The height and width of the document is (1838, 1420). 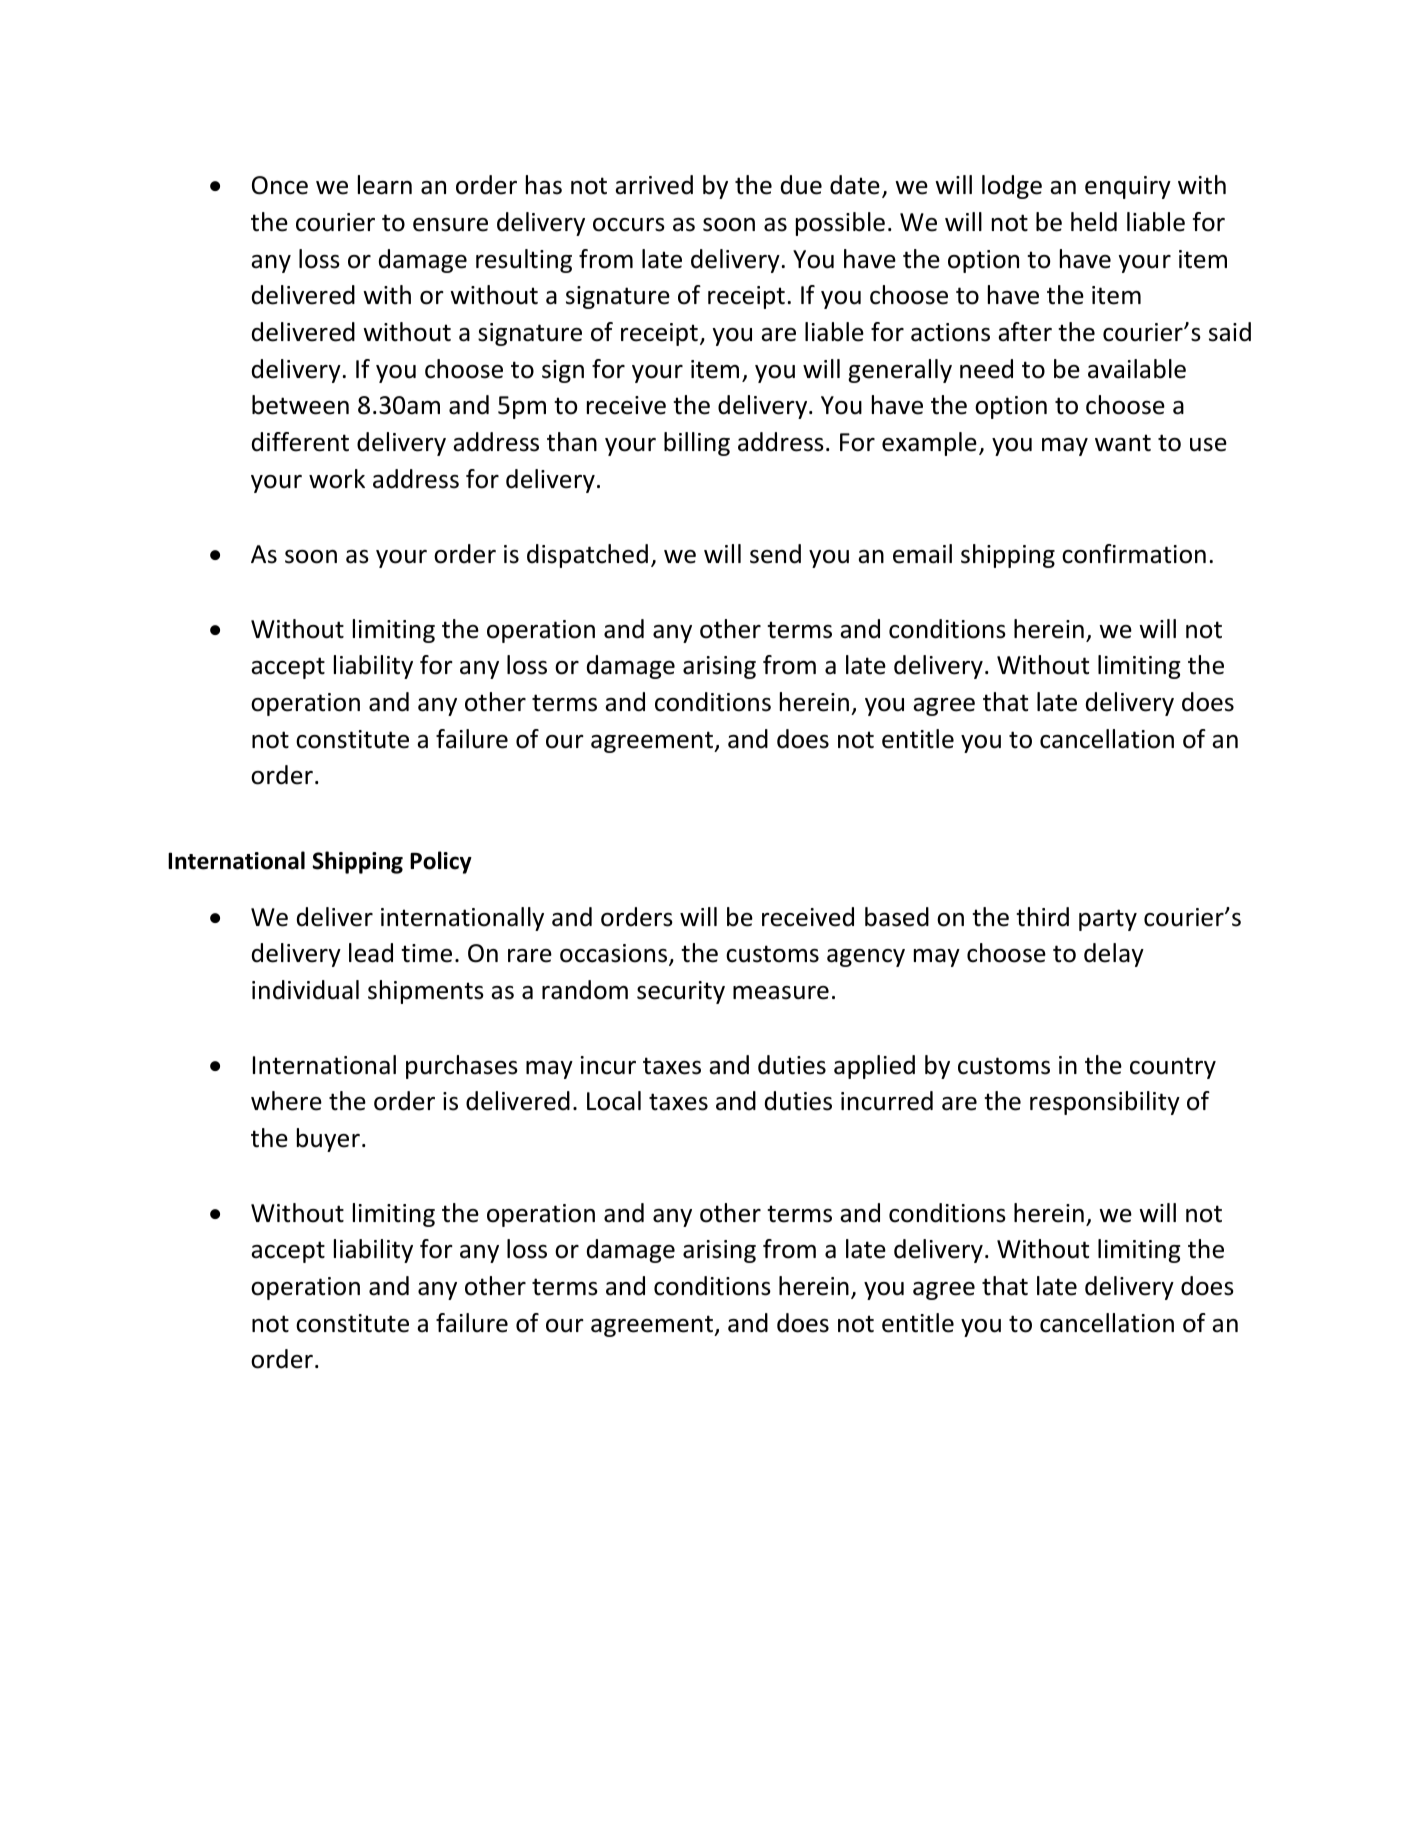 What do you see at coordinates (775, 554) in the document?
I see `send` at bounding box center [775, 554].
